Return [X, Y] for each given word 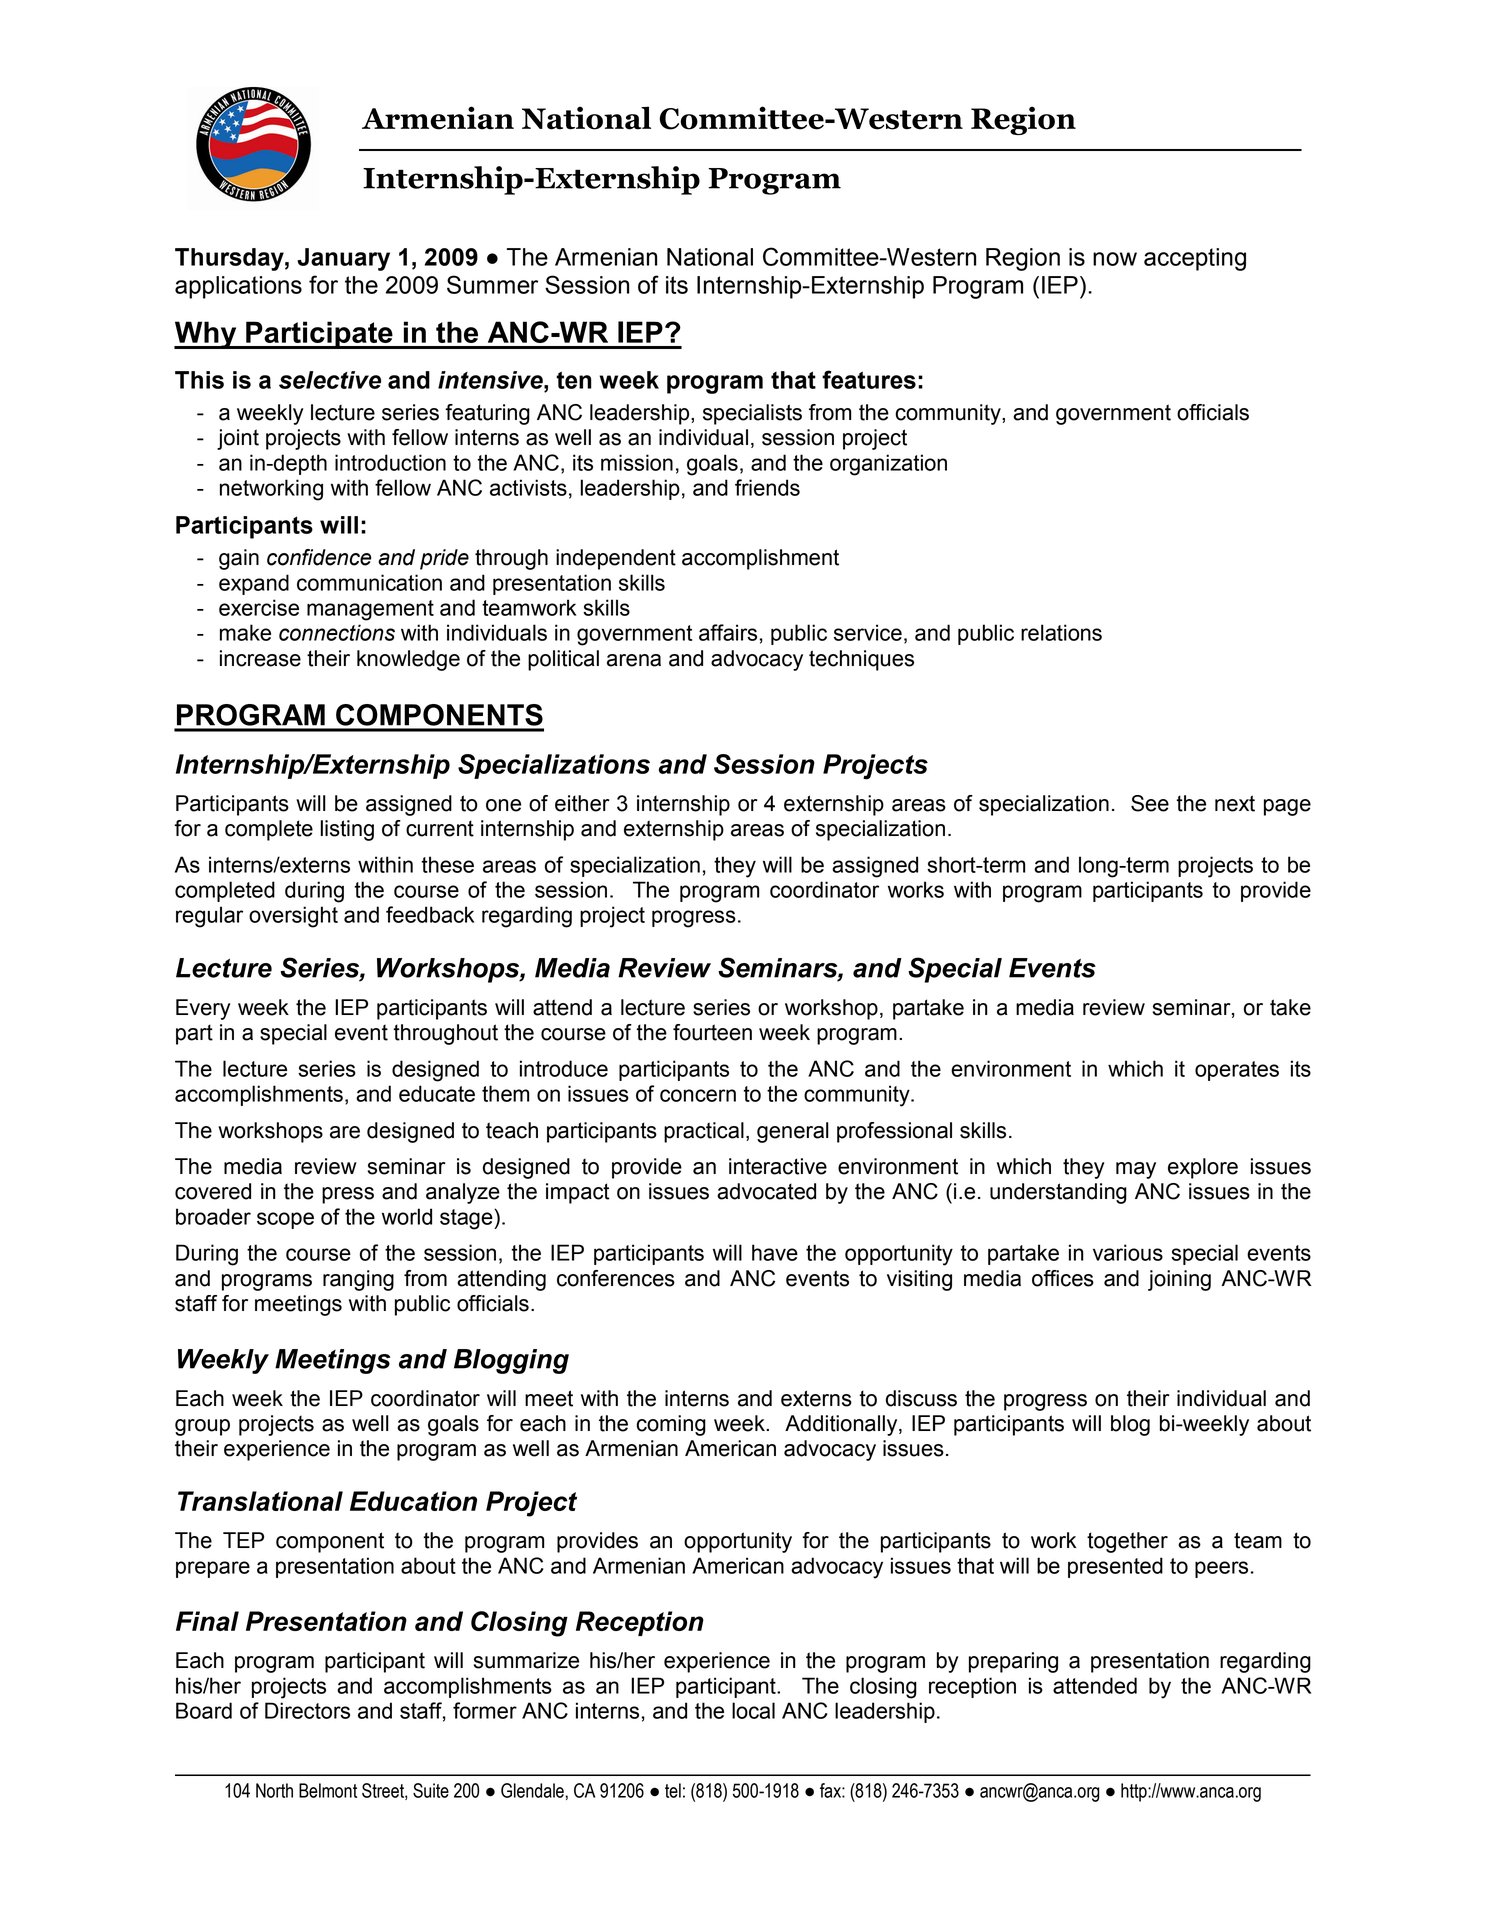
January [343, 259]
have [775, 1252]
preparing [1013, 1662]
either [582, 803]
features [869, 379]
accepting [1195, 259]
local [753, 1710]
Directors [307, 1710]
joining [1179, 1280]
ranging [358, 1280]
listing [347, 830]
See [1150, 803]
